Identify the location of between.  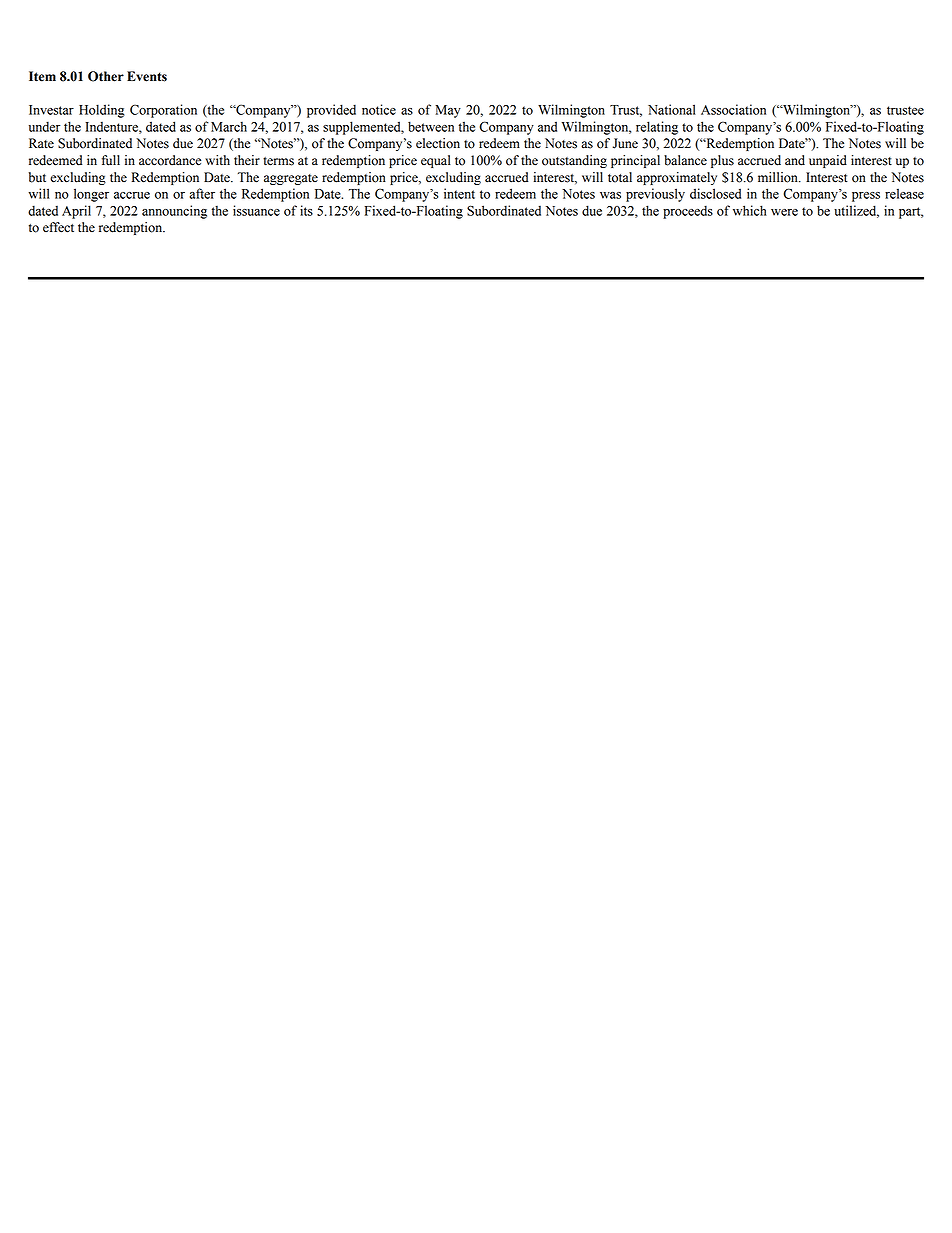
(431, 126).
